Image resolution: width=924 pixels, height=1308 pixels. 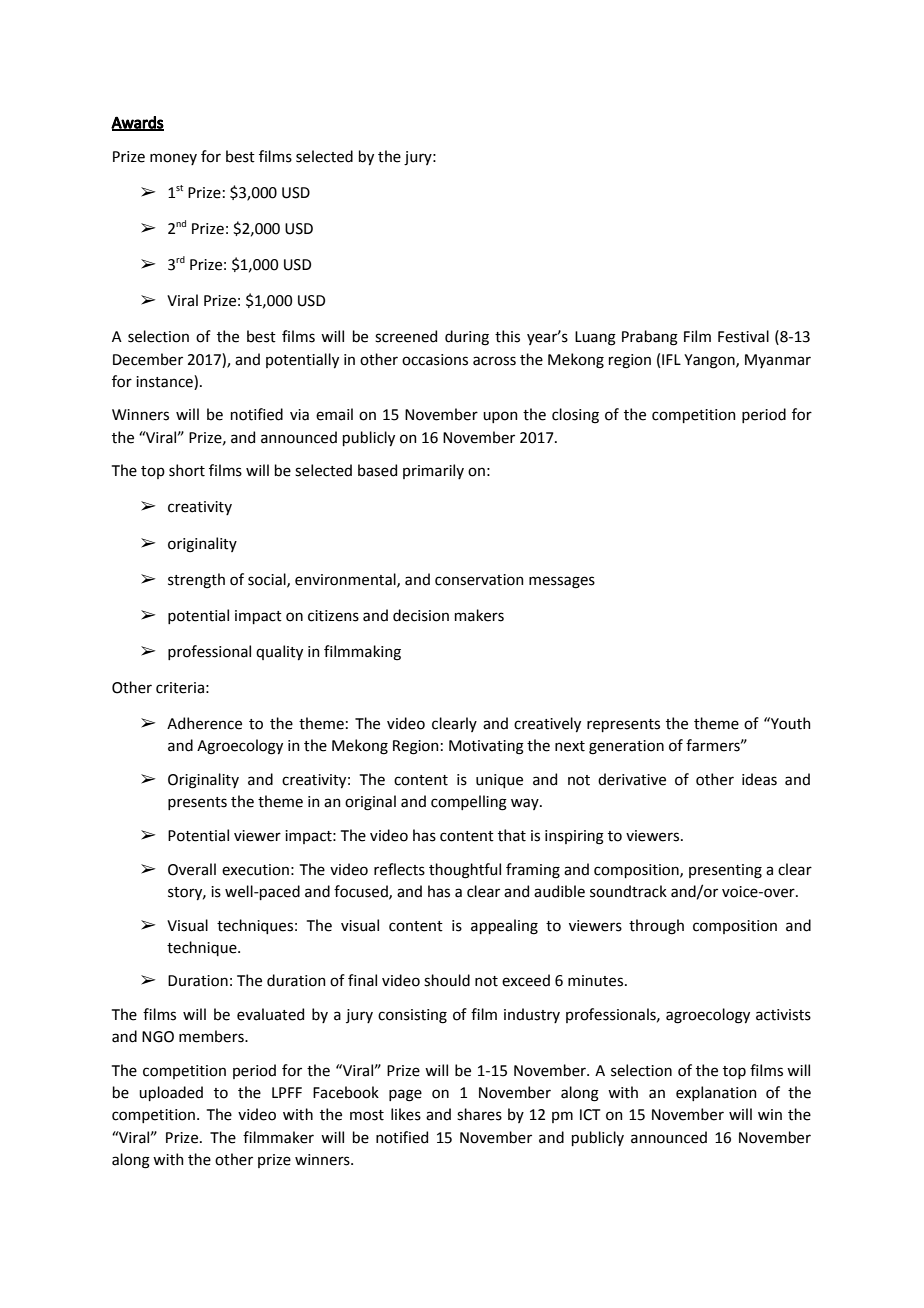 What do you see at coordinates (467, 338) in the screenshot?
I see `during` at bounding box center [467, 338].
